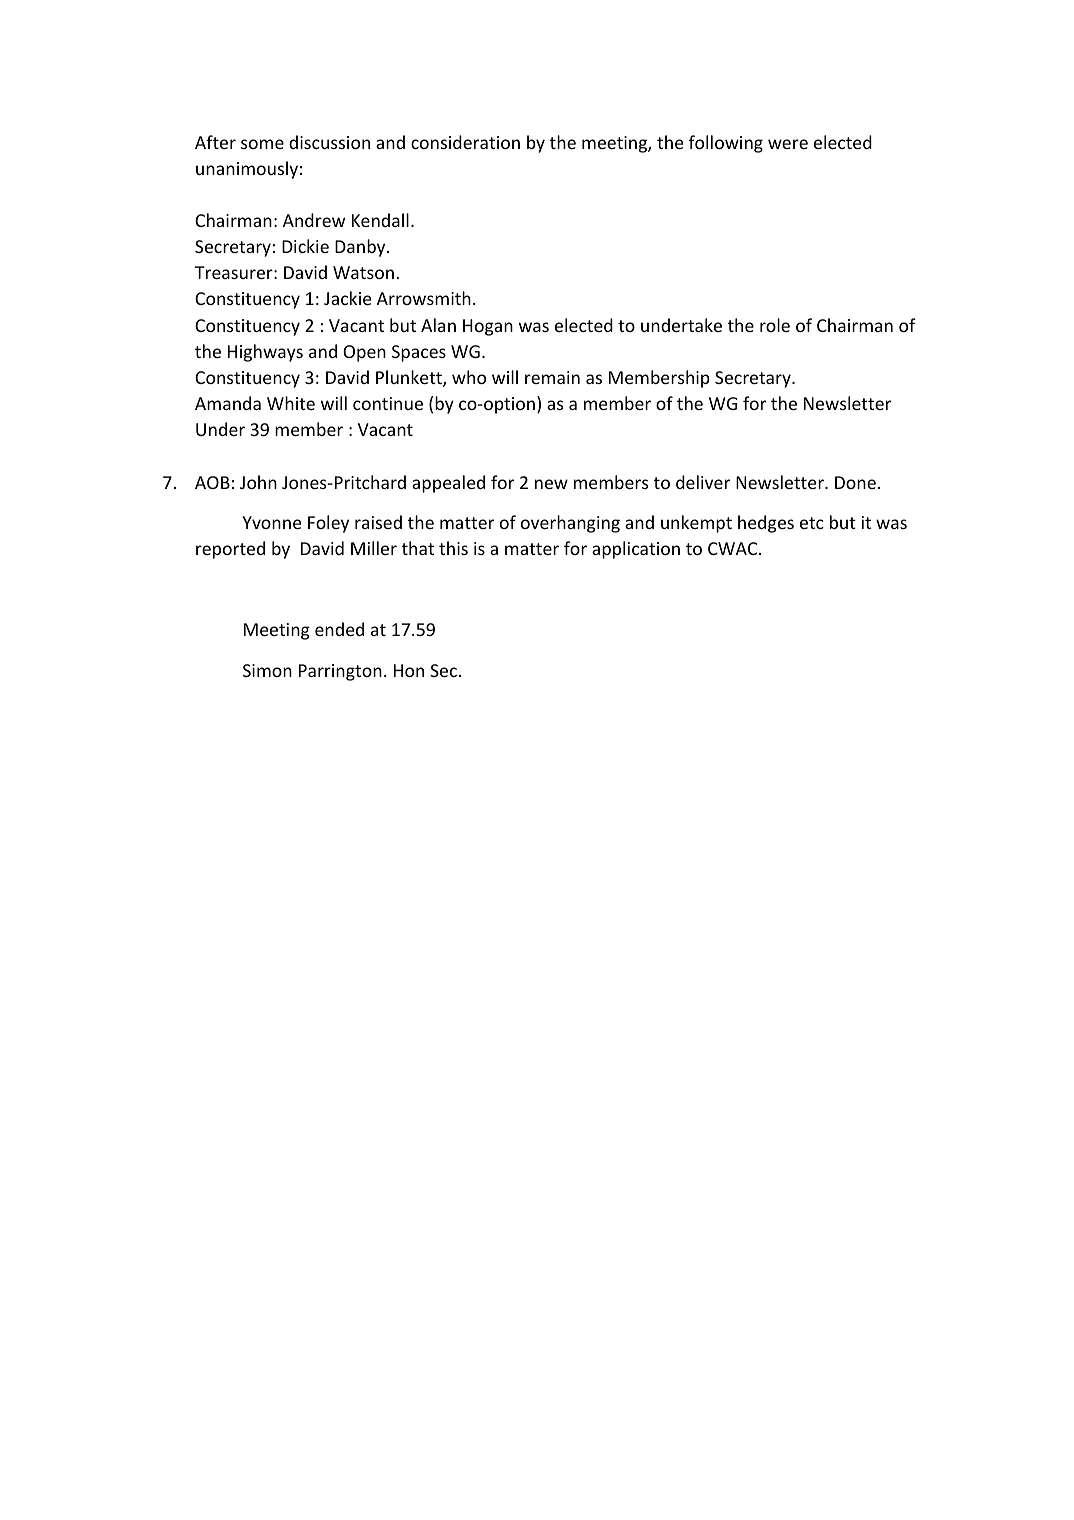 This document has height=1520, width=1074. Describe the element at coordinates (347, 298) in the document. I see `Jackie` at that location.
